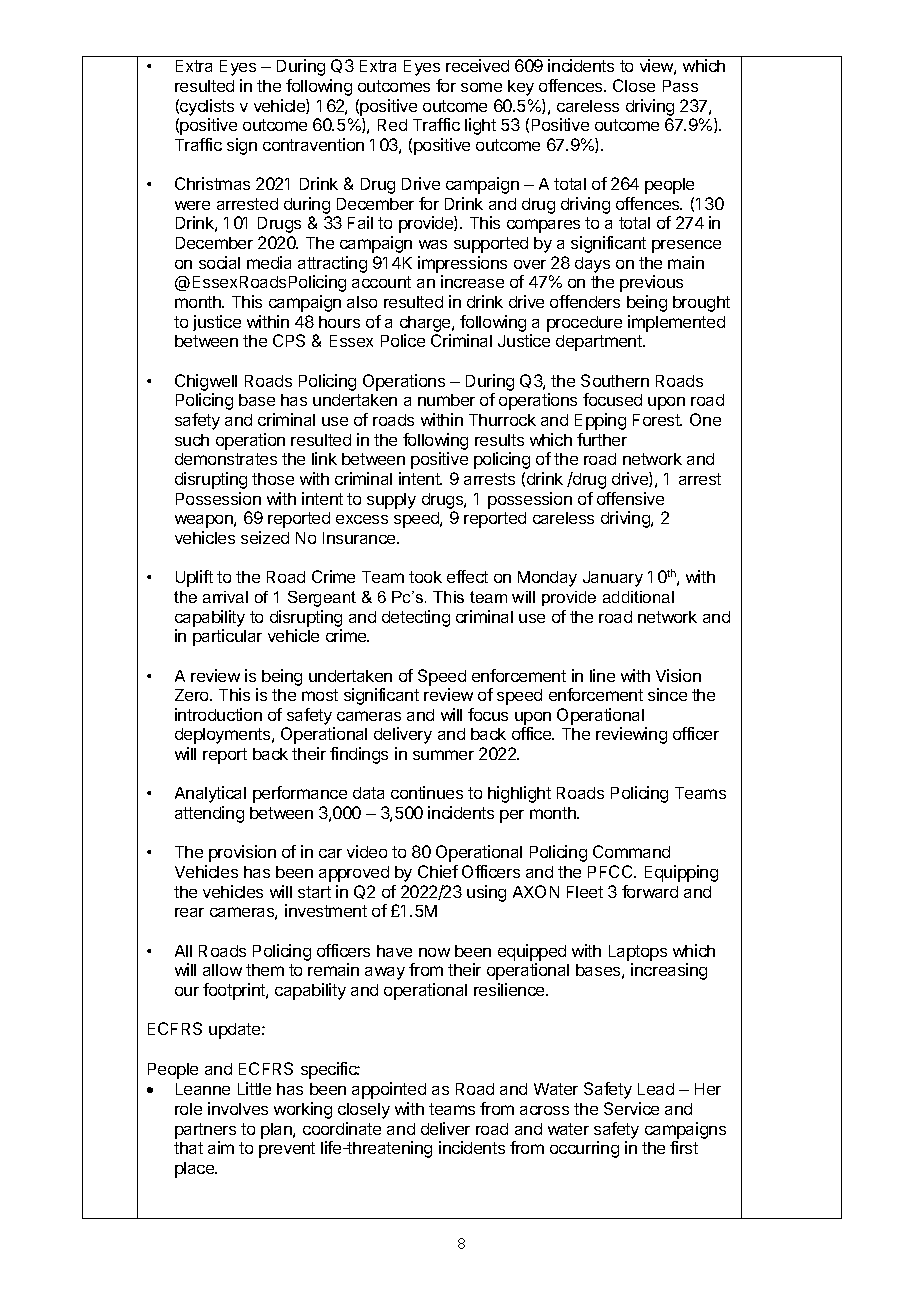 Image resolution: width=924 pixels, height=1308 pixels. What do you see at coordinates (227, 637) in the screenshot?
I see `particular` at bounding box center [227, 637].
